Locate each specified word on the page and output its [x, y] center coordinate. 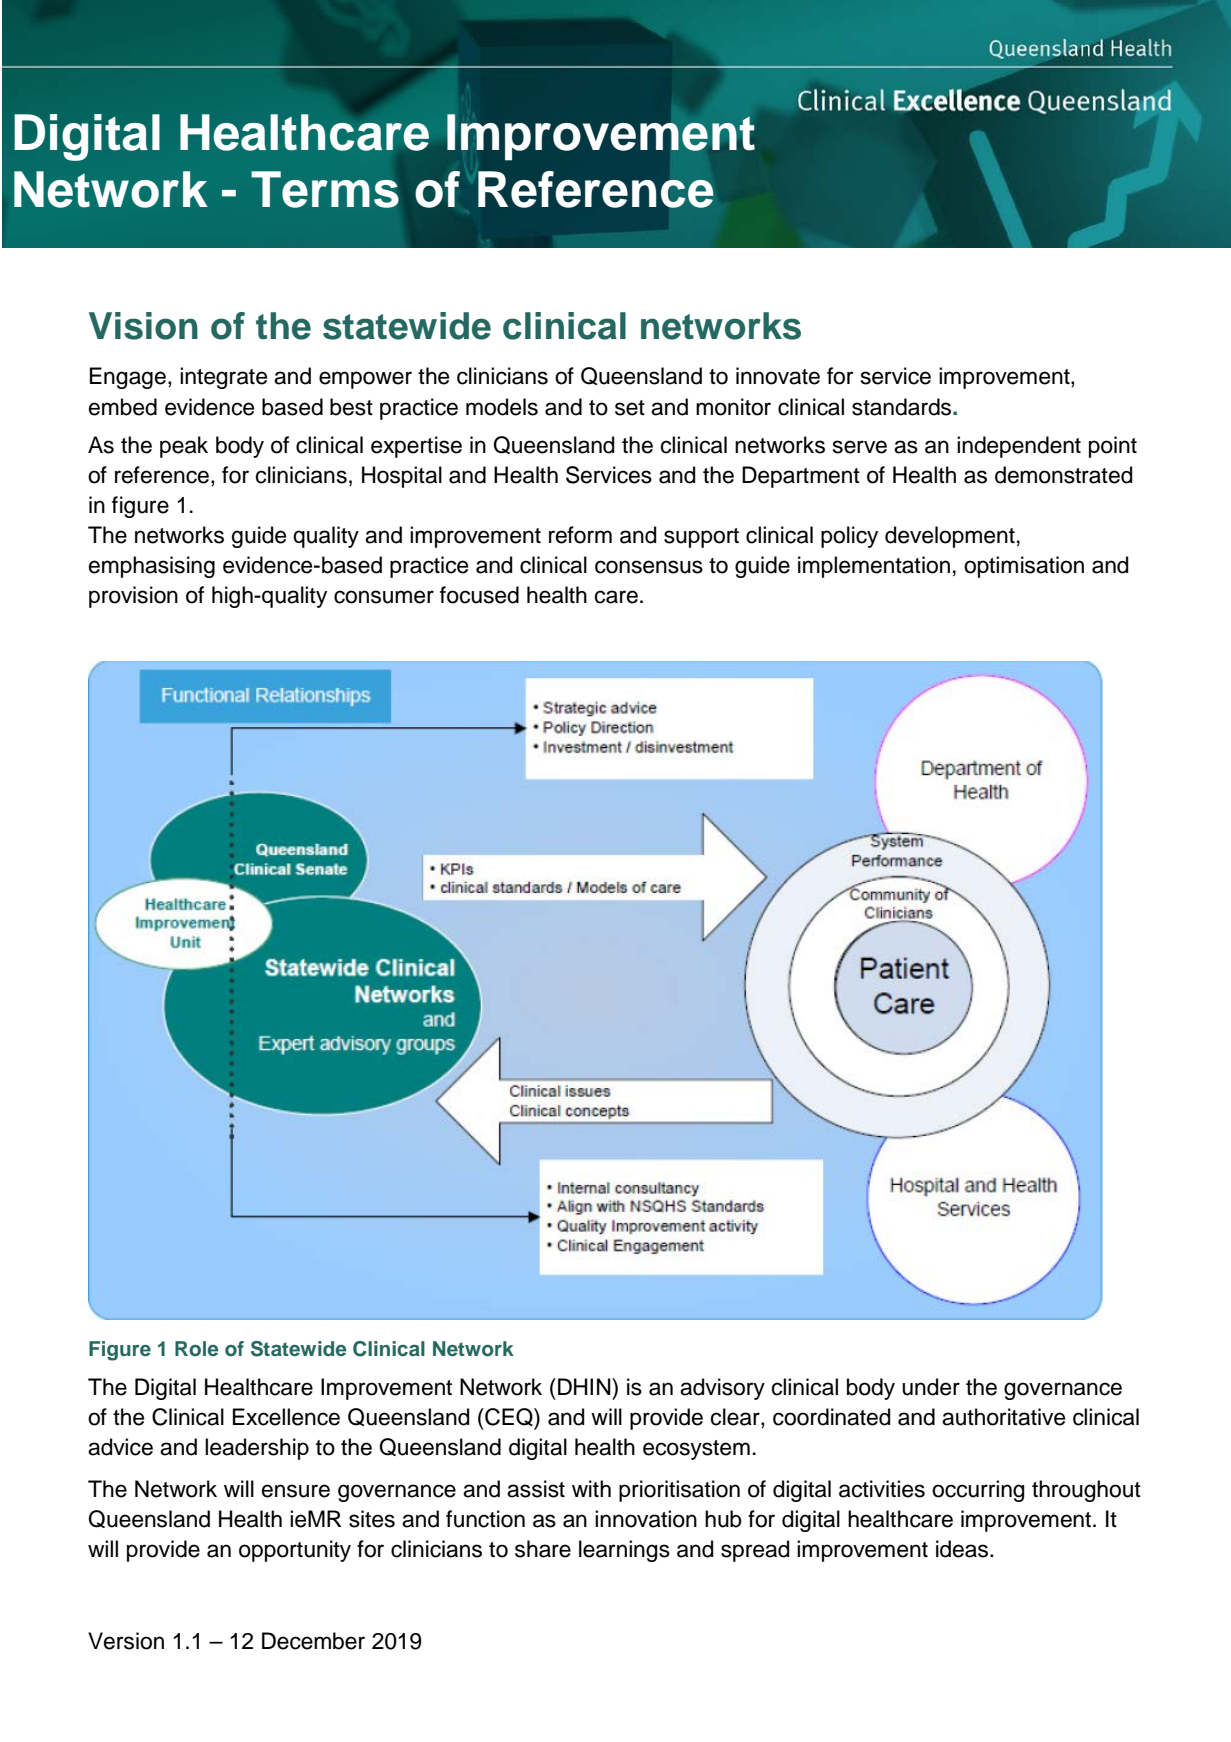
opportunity [295, 1551]
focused [479, 595]
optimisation [1024, 567]
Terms [325, 189]
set [630, 408]
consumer [384, 597]
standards [903, 407]
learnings [624, 1551]
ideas [963, 1549]
